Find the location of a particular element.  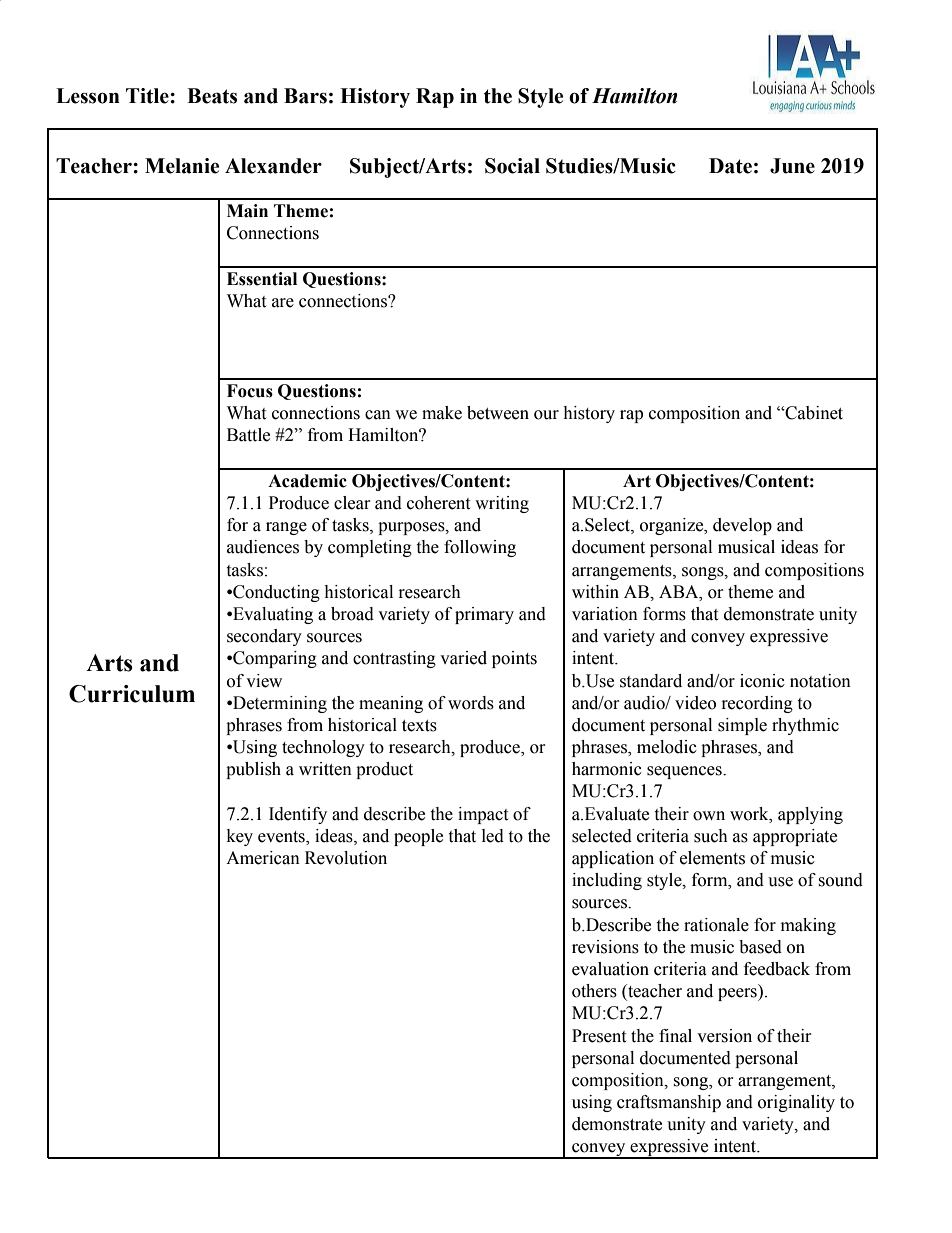

led is located at coordinates (493, 836).
